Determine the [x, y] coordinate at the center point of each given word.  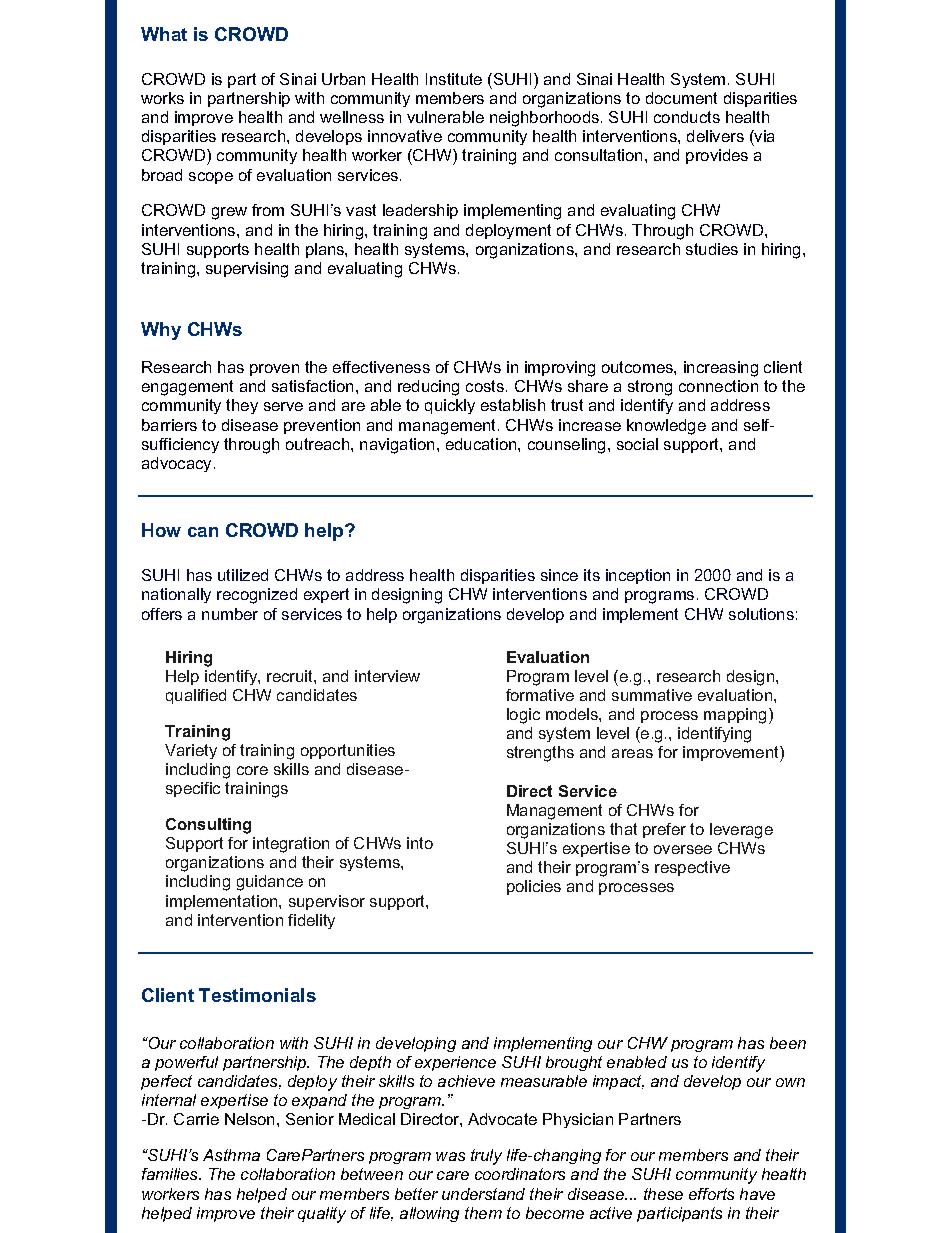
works [162, 98]
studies [712, 249]
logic [523, 716]
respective [692, 868]
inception [638, 576]
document [681, 98]
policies [534, 887]
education [482, 444]
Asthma [231, 1155]
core [252, 770]
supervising [247, 270]
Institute [454, 79]
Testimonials [257, 995]
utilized [243, 575]
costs [485, 386]
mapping [735, 716]
